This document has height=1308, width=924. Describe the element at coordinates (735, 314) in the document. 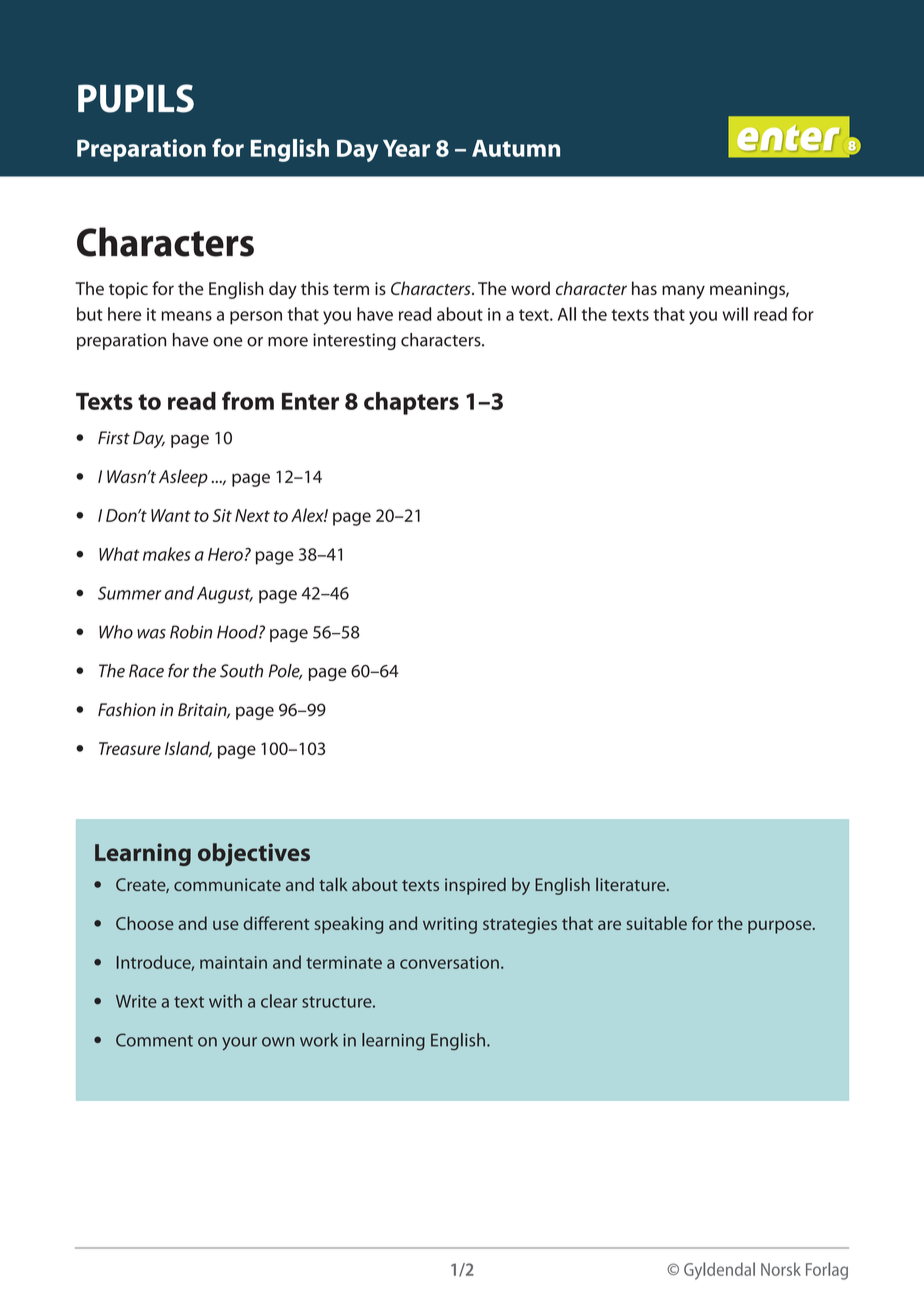

I see `will` at that location.
